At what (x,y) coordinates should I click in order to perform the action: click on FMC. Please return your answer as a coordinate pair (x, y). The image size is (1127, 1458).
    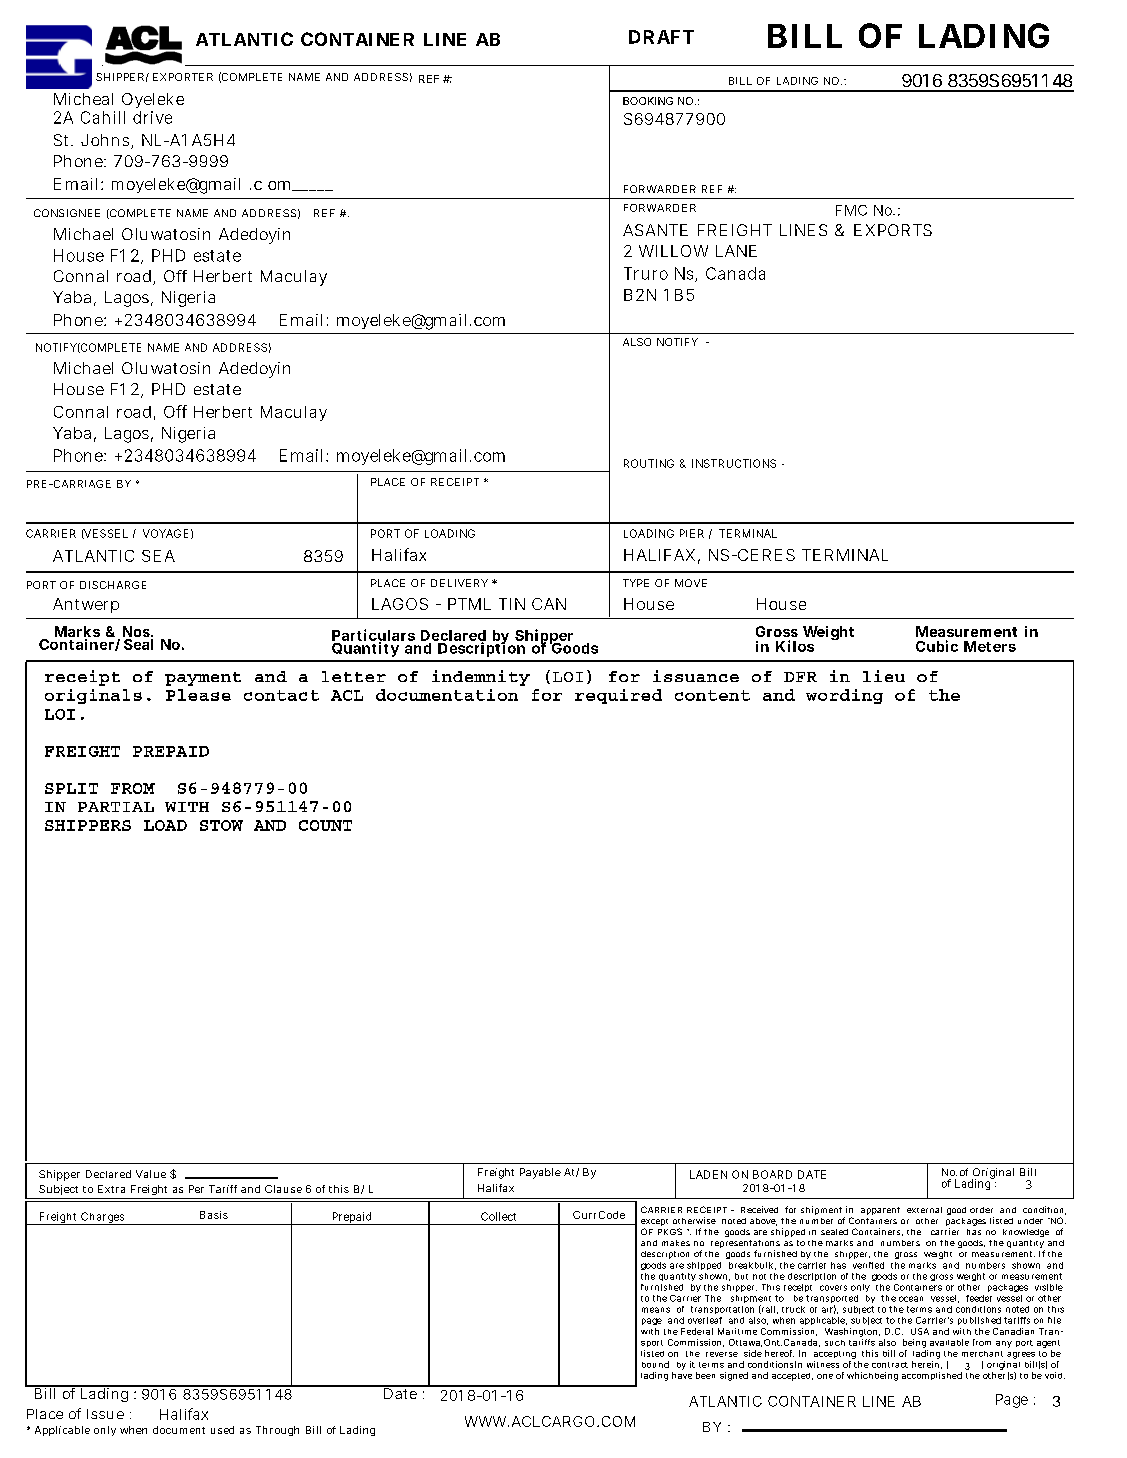
    Looking at the image, I should click on (851, 210).
